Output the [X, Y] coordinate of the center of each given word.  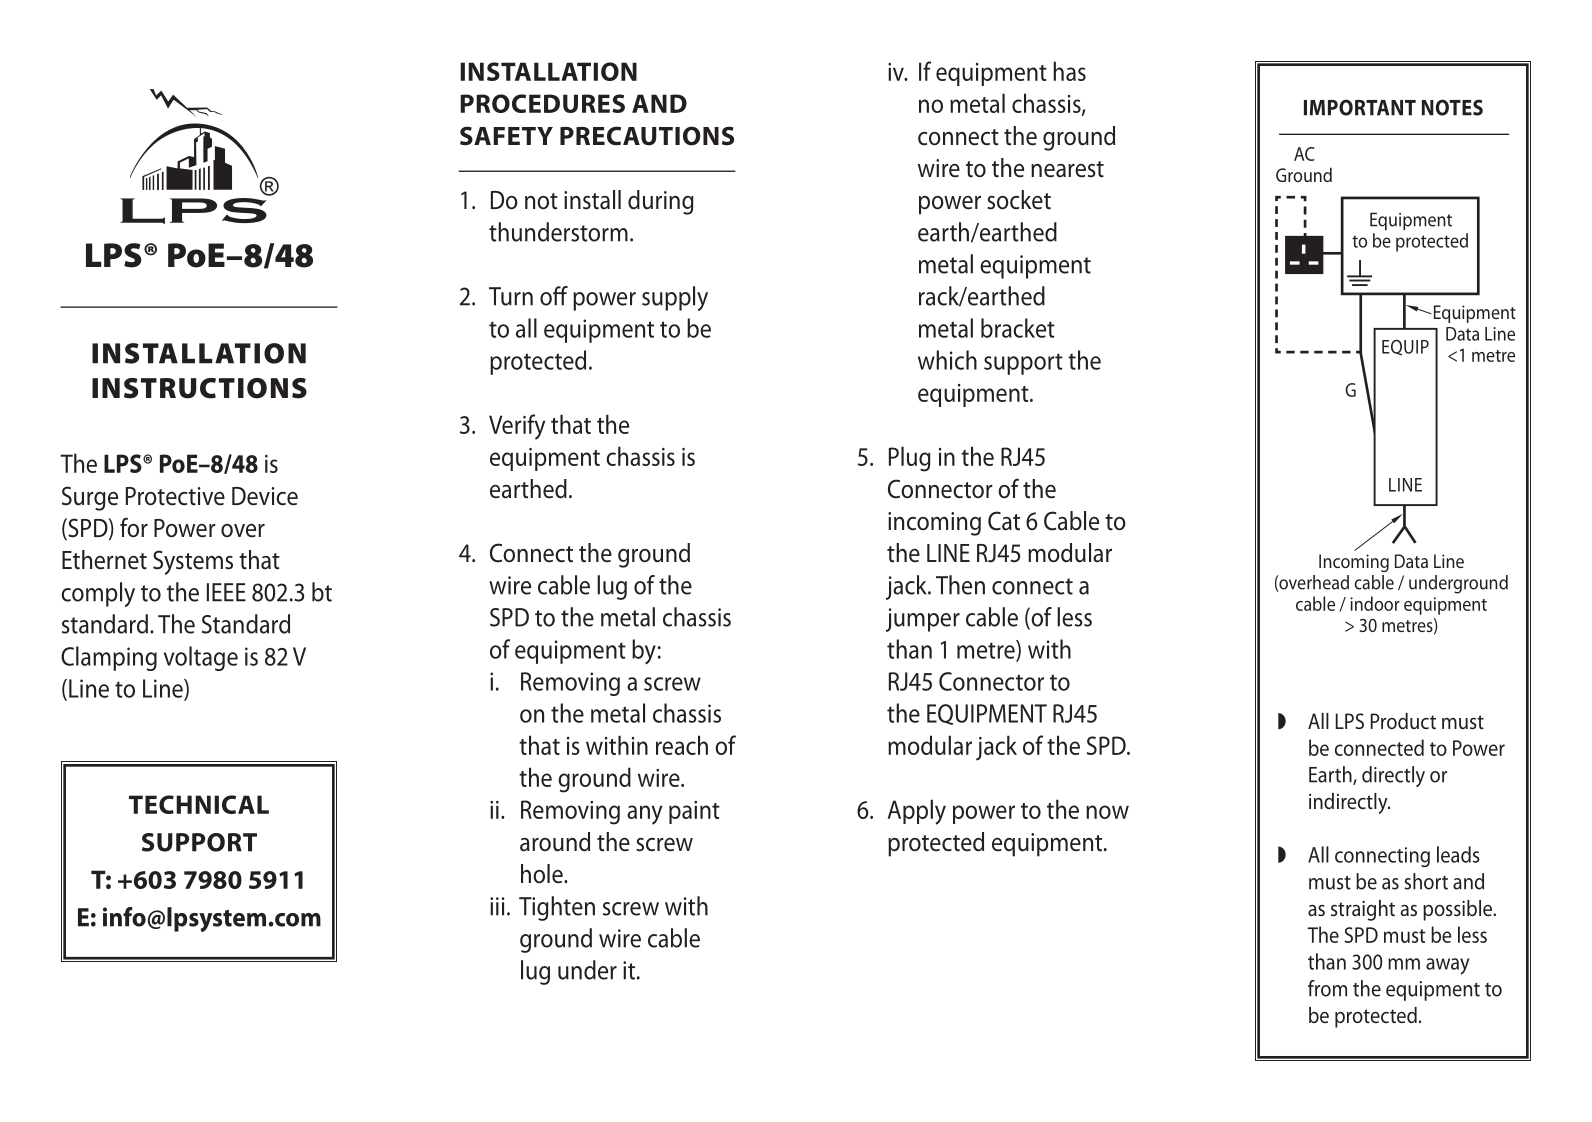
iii [497, 906]
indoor [1375, 603]
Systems [193, 562]
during [661, 202]
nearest [1067, 169]
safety [506, 136]
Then [960, 585]
